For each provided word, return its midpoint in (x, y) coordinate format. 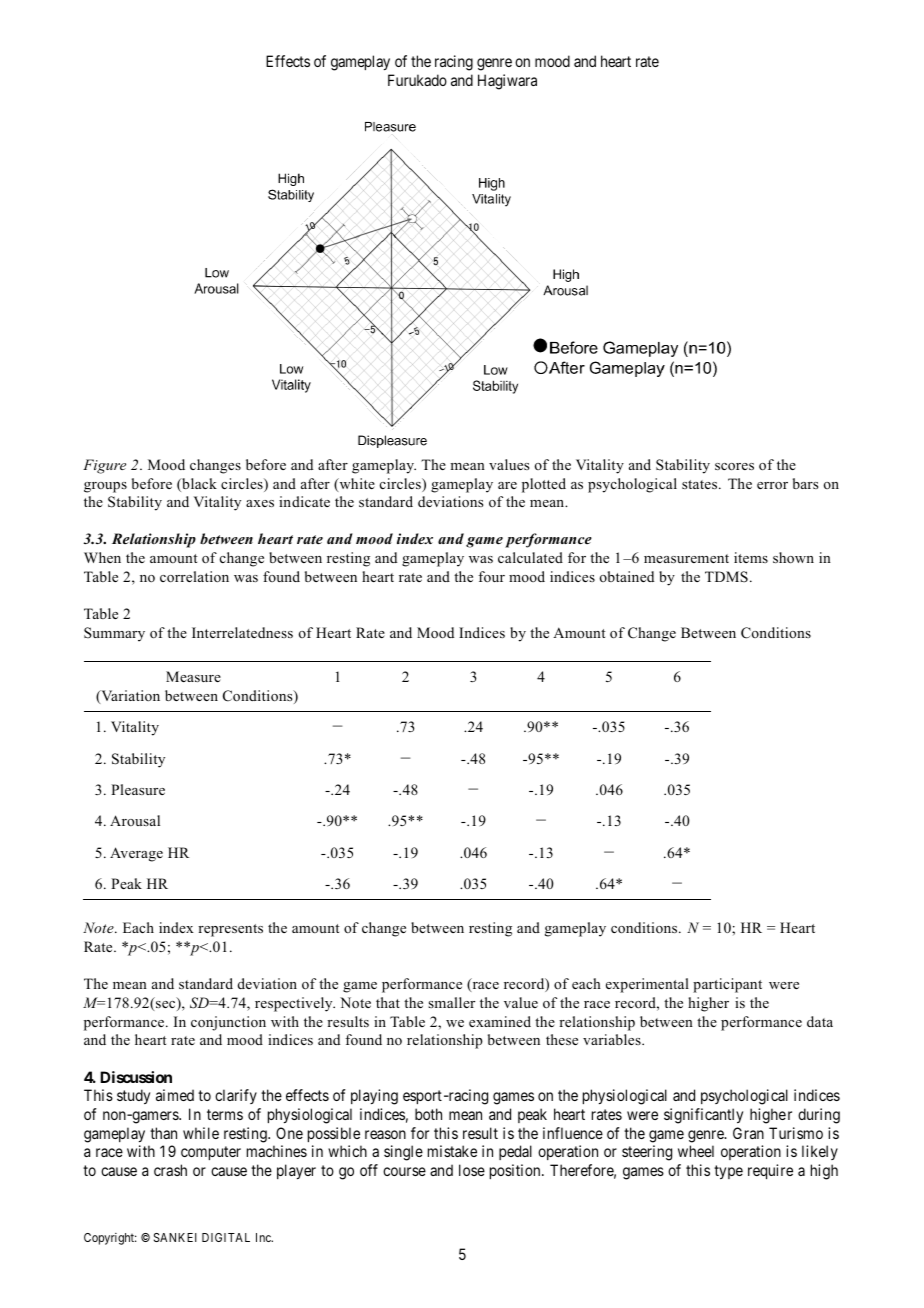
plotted (544, 485)
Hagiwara (507, 82)
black (198, 485)
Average (136, 854)
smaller (451, 1002)
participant (727, 985)
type (728, 1172)
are (507, 485)
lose (472, 1170)
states (699, 484)
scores (734, 467)
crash (170, 1170)
